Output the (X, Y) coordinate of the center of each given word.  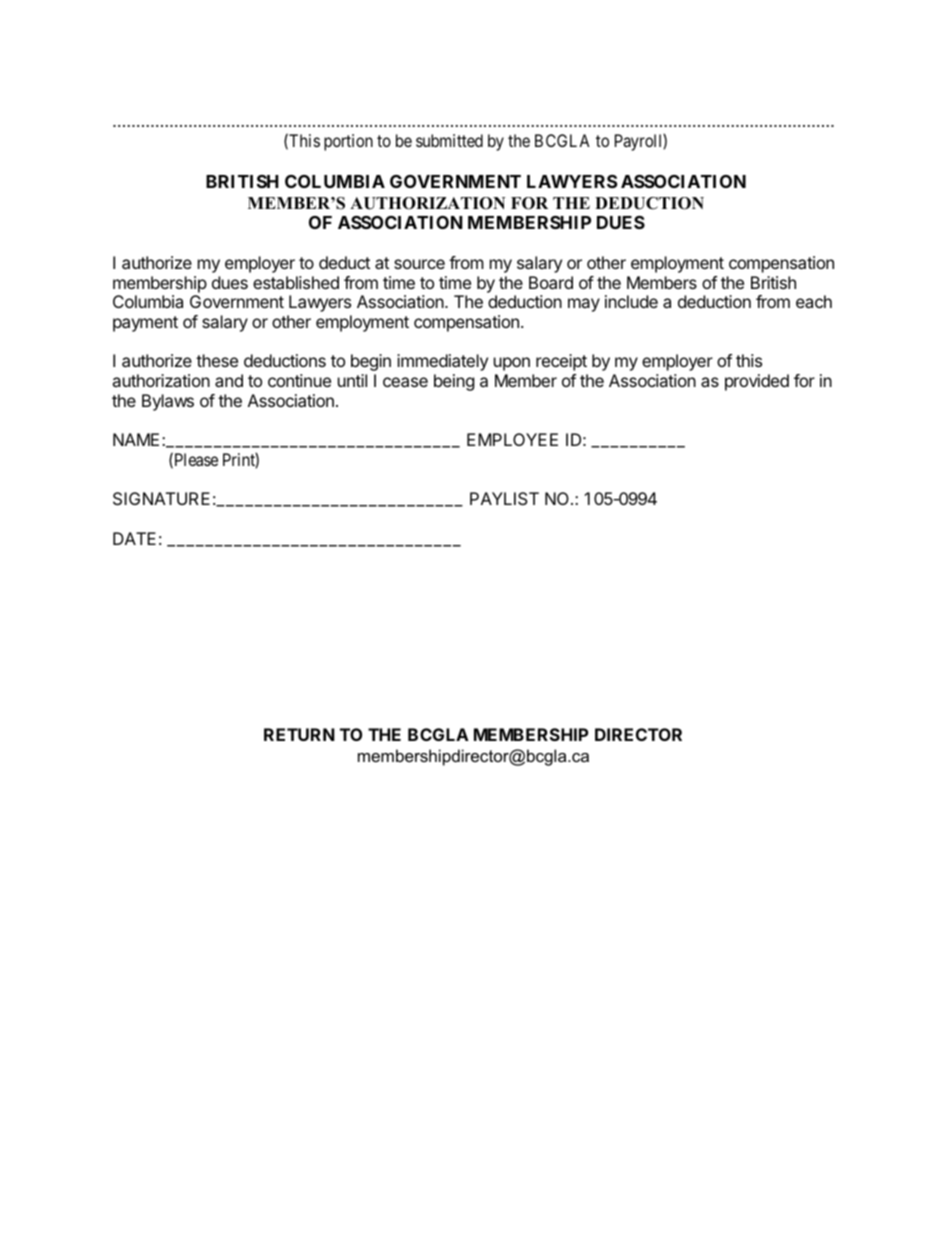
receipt (561, 362)
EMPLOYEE (512, 439)
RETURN (299, 734)
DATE (134, 538)
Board (551, 282)
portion (348, 142)
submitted (449, 140)
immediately (442, 362)
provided (757, 382)
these (217, 360)
